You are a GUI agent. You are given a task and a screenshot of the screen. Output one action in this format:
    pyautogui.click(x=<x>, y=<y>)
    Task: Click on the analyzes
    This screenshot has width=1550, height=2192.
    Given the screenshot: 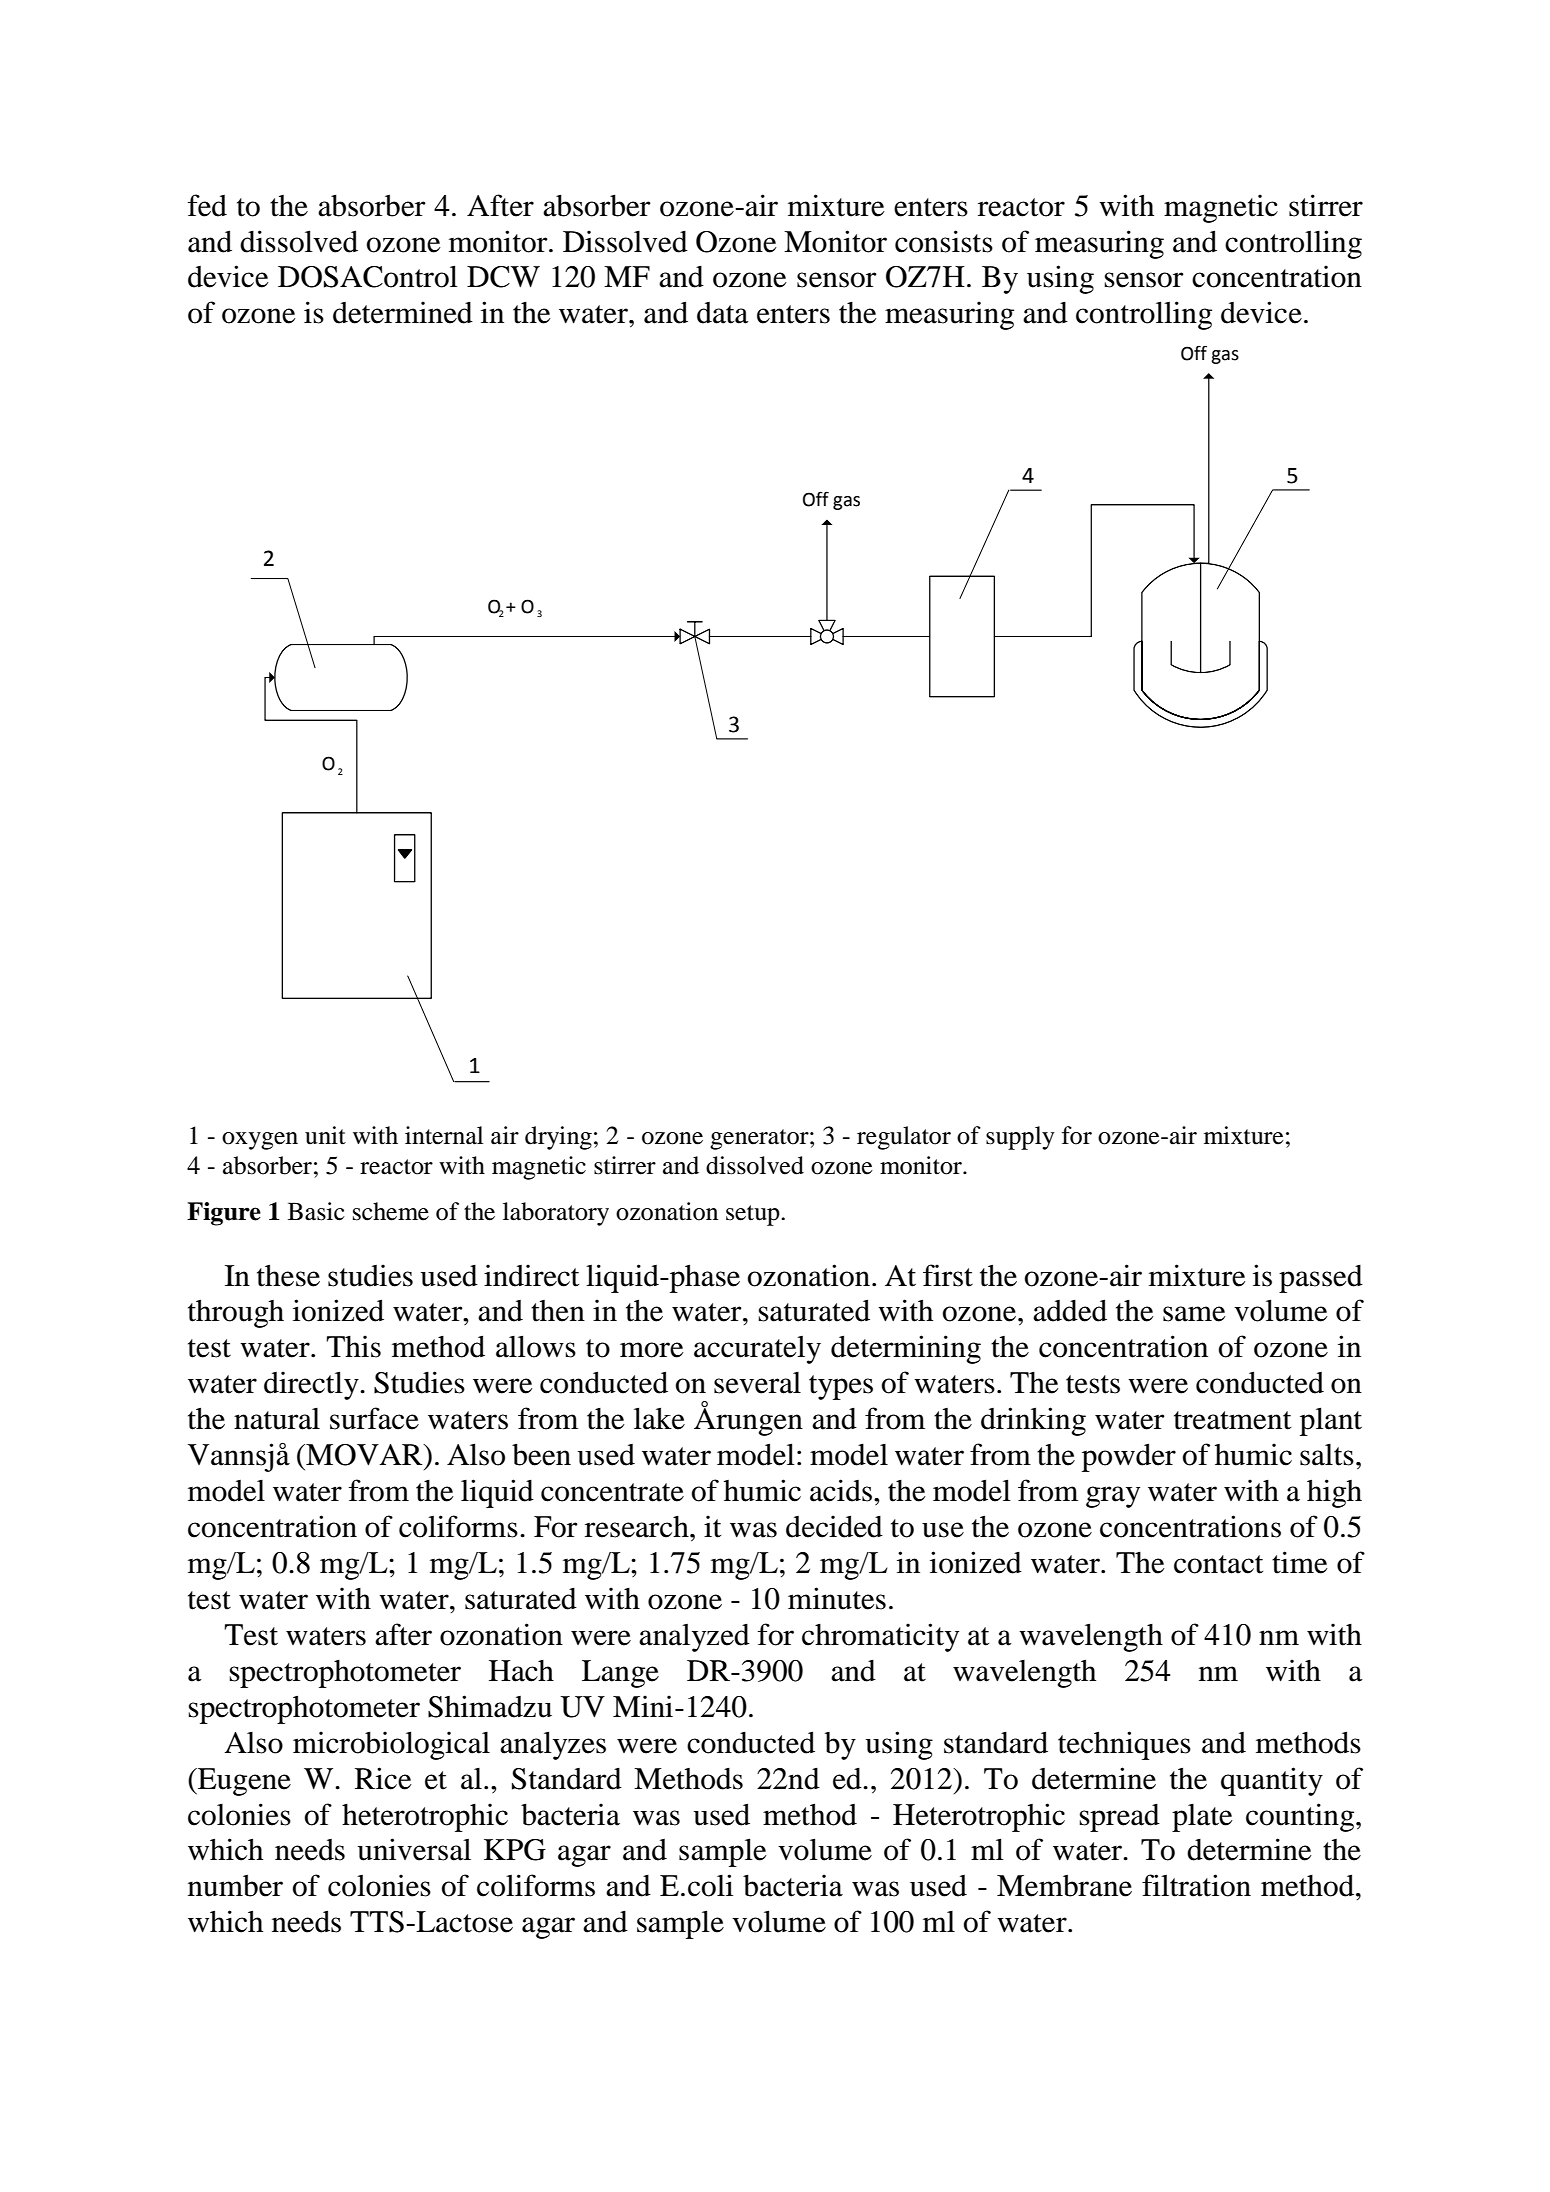 What is the action you would take?
    pyautogui.click(x=553, y=1745)
